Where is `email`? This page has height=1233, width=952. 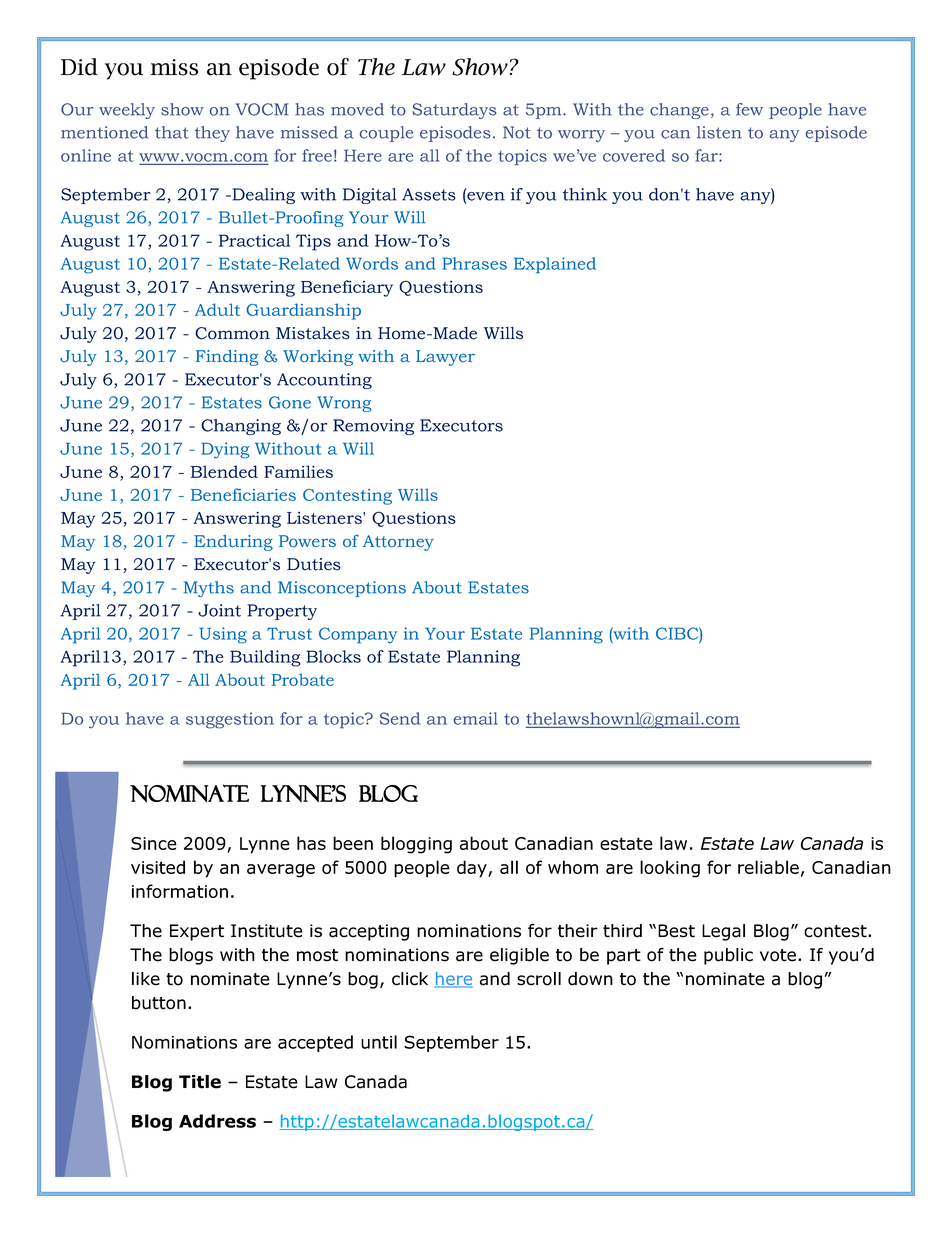
email is located at coordinates (476, 718).
